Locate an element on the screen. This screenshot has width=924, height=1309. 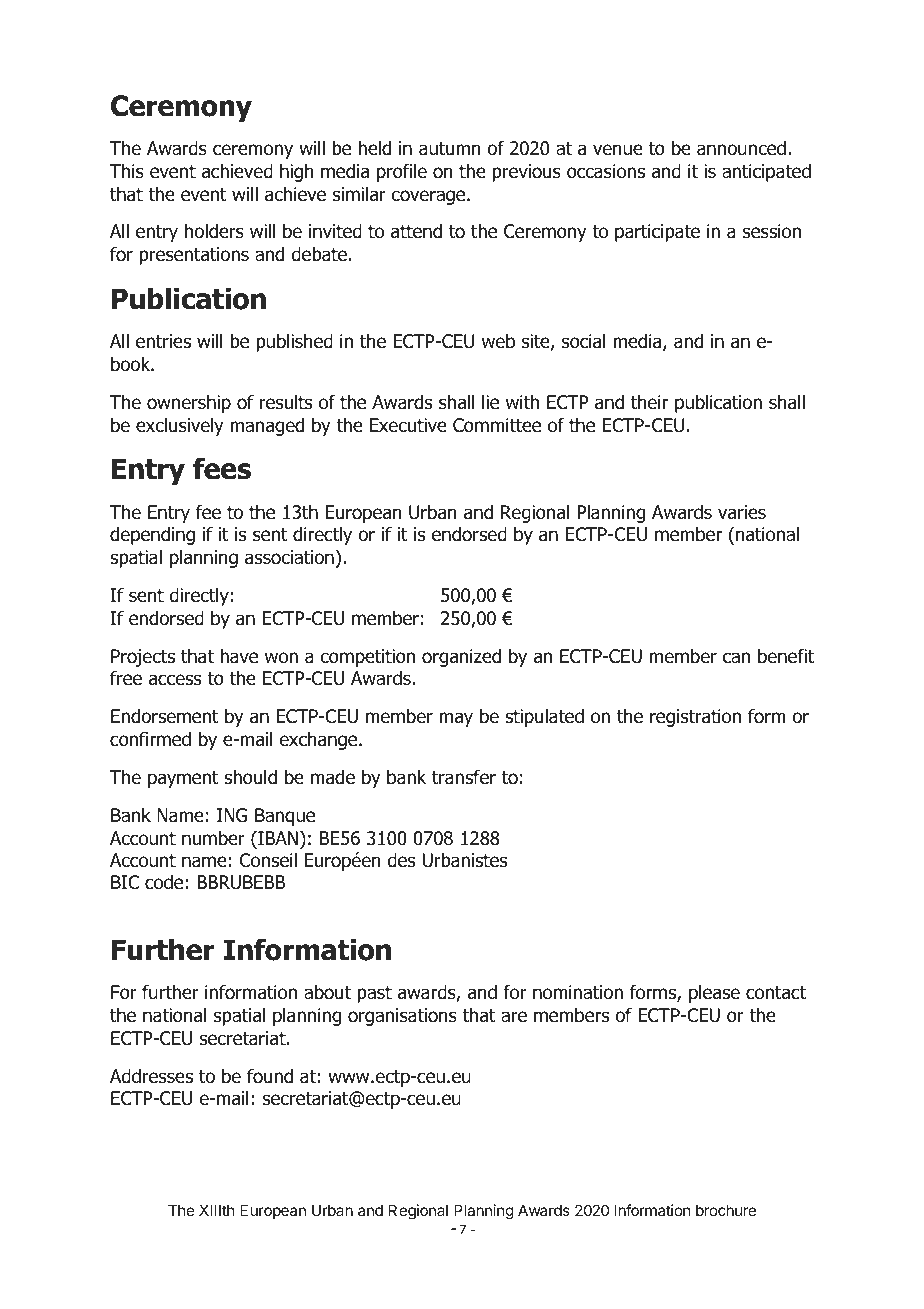
announced is located at coordinates (741, 148).
